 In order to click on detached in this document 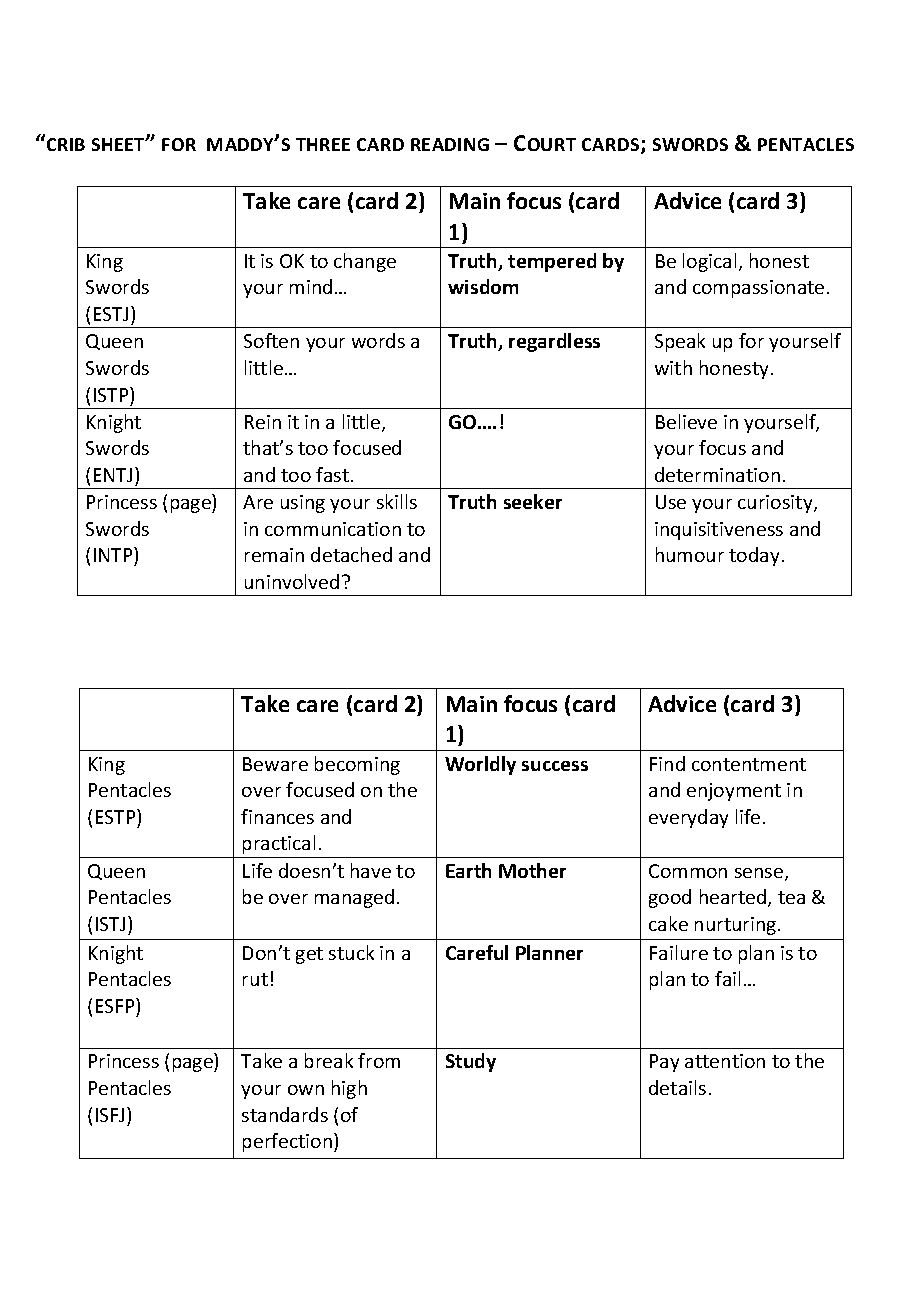, I will do `click(351, 554)`.
